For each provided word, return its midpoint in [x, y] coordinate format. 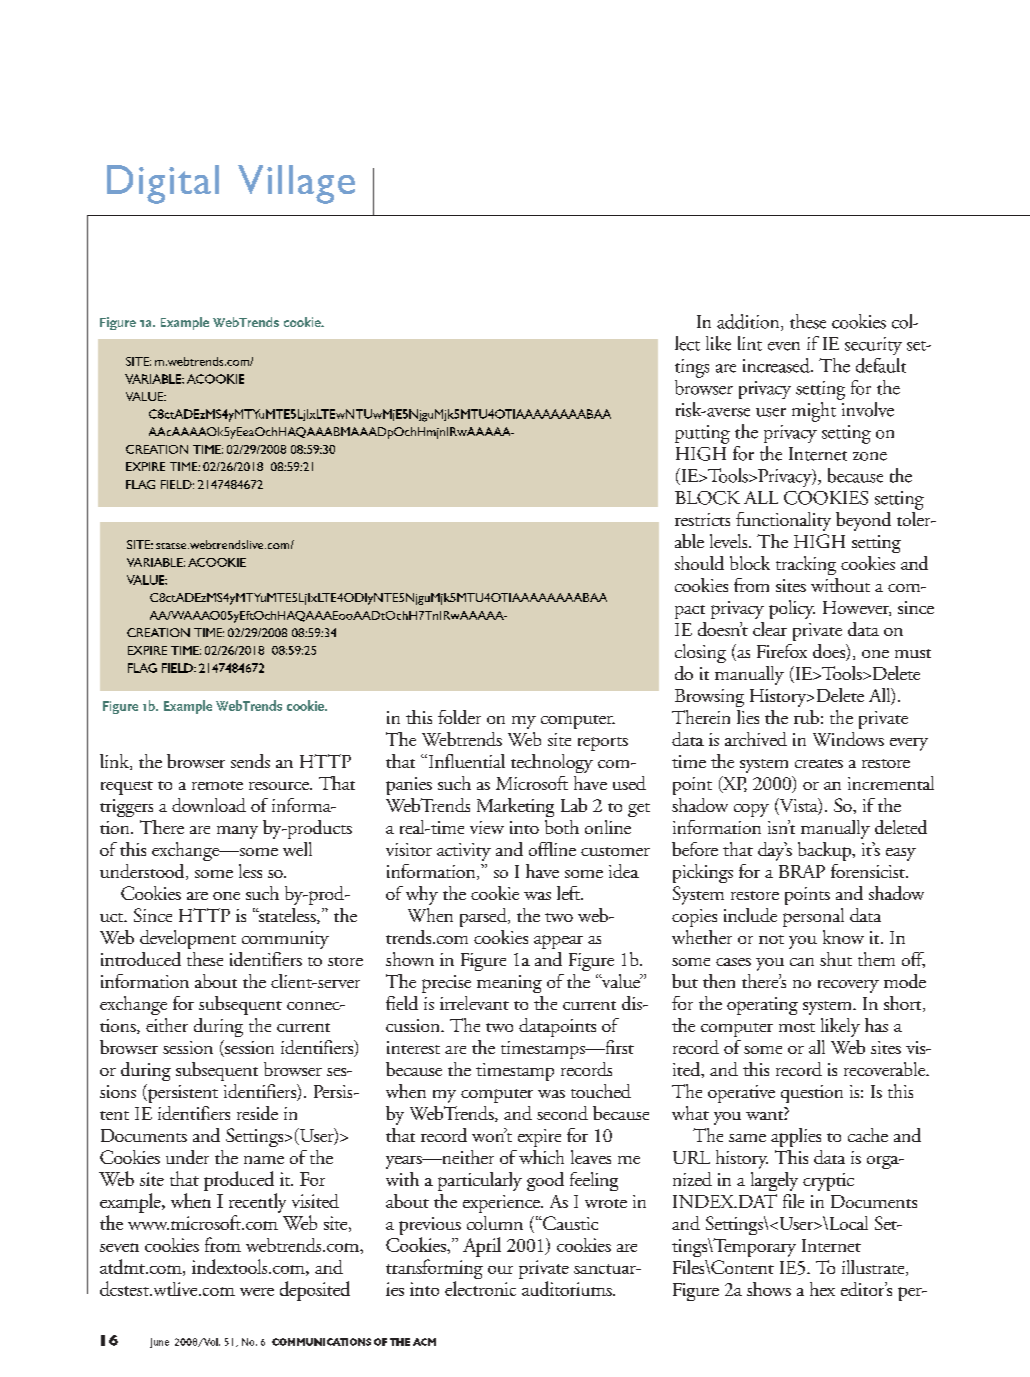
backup [825, 851]
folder [459, 717]
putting [702, 434]
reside [257, 1113]
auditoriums [568, 1288]
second [562, 1113]
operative [741, 1094]
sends [250, 761]
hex [822, 1289]
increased [777, 365]
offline [552, 849]
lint [750, 343]
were [257, 1292]
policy [792, 609]
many [237, 832]
